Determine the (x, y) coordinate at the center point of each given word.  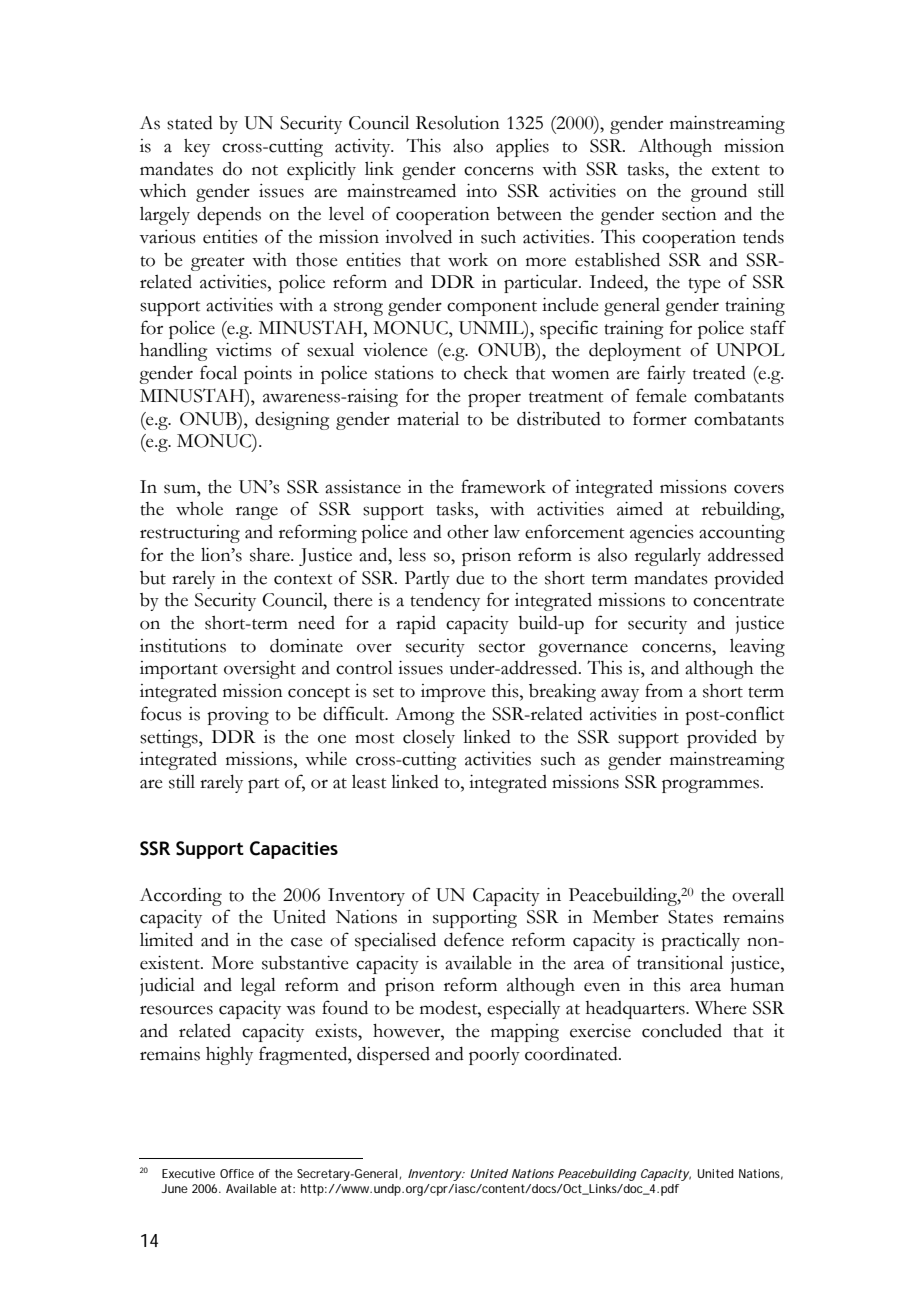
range (257, 513)
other (468, 532)
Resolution (458, 122)
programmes (710, 786)
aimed (640, 509)
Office (237, 1173)
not (265, 170)
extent (736, 170)
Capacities (294, 850)
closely (429, 738)
